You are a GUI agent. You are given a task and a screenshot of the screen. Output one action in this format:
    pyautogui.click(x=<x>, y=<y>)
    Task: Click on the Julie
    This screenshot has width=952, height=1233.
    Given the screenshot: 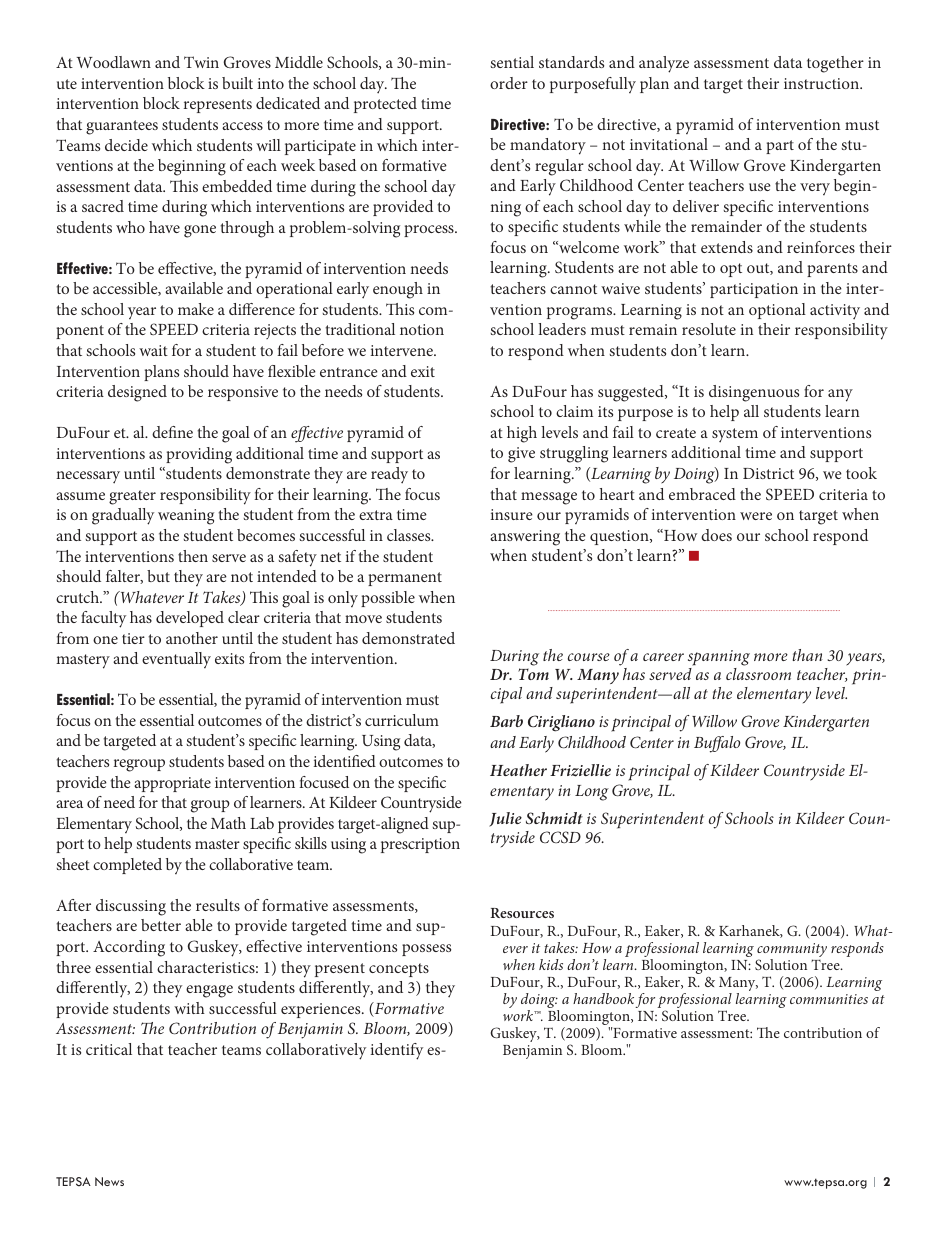 What is the action you would take?
    pyautogui.click(x=505, y=819)
